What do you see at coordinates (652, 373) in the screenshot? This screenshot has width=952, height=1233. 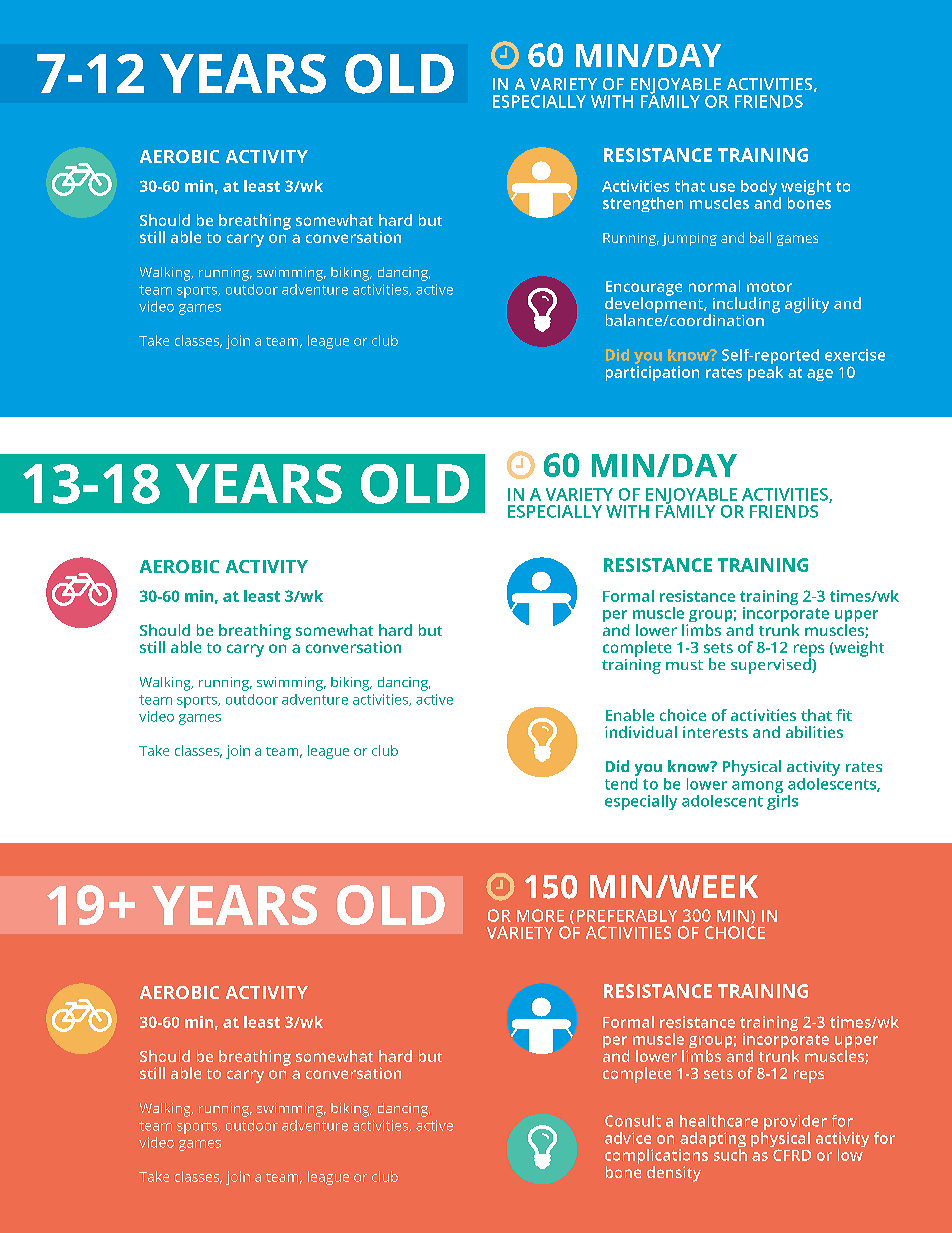 I see `participation` at bounding box center [652, 373].
